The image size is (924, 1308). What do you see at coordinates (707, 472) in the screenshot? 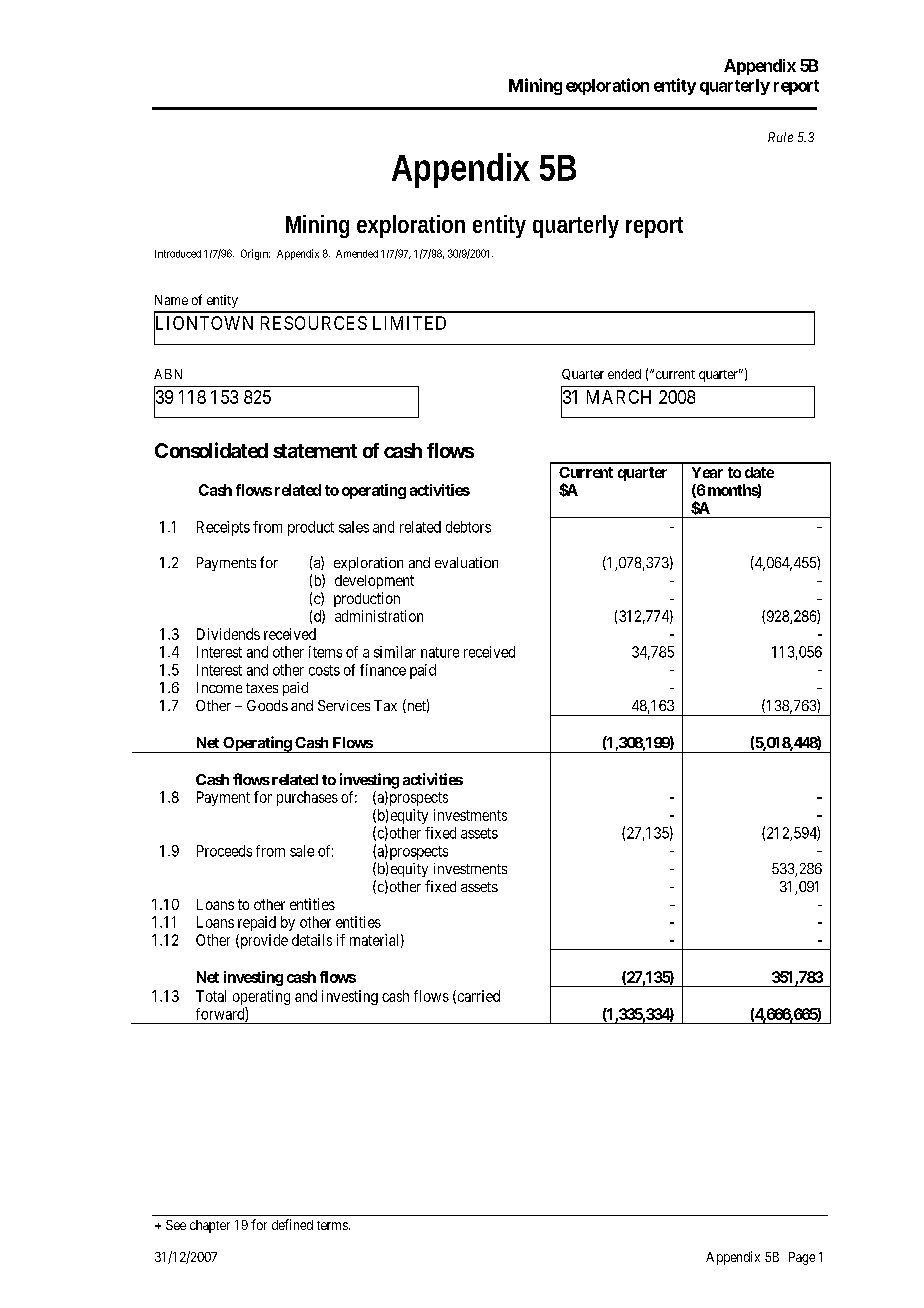
I see `Year` at bounding box center [707, 472].
